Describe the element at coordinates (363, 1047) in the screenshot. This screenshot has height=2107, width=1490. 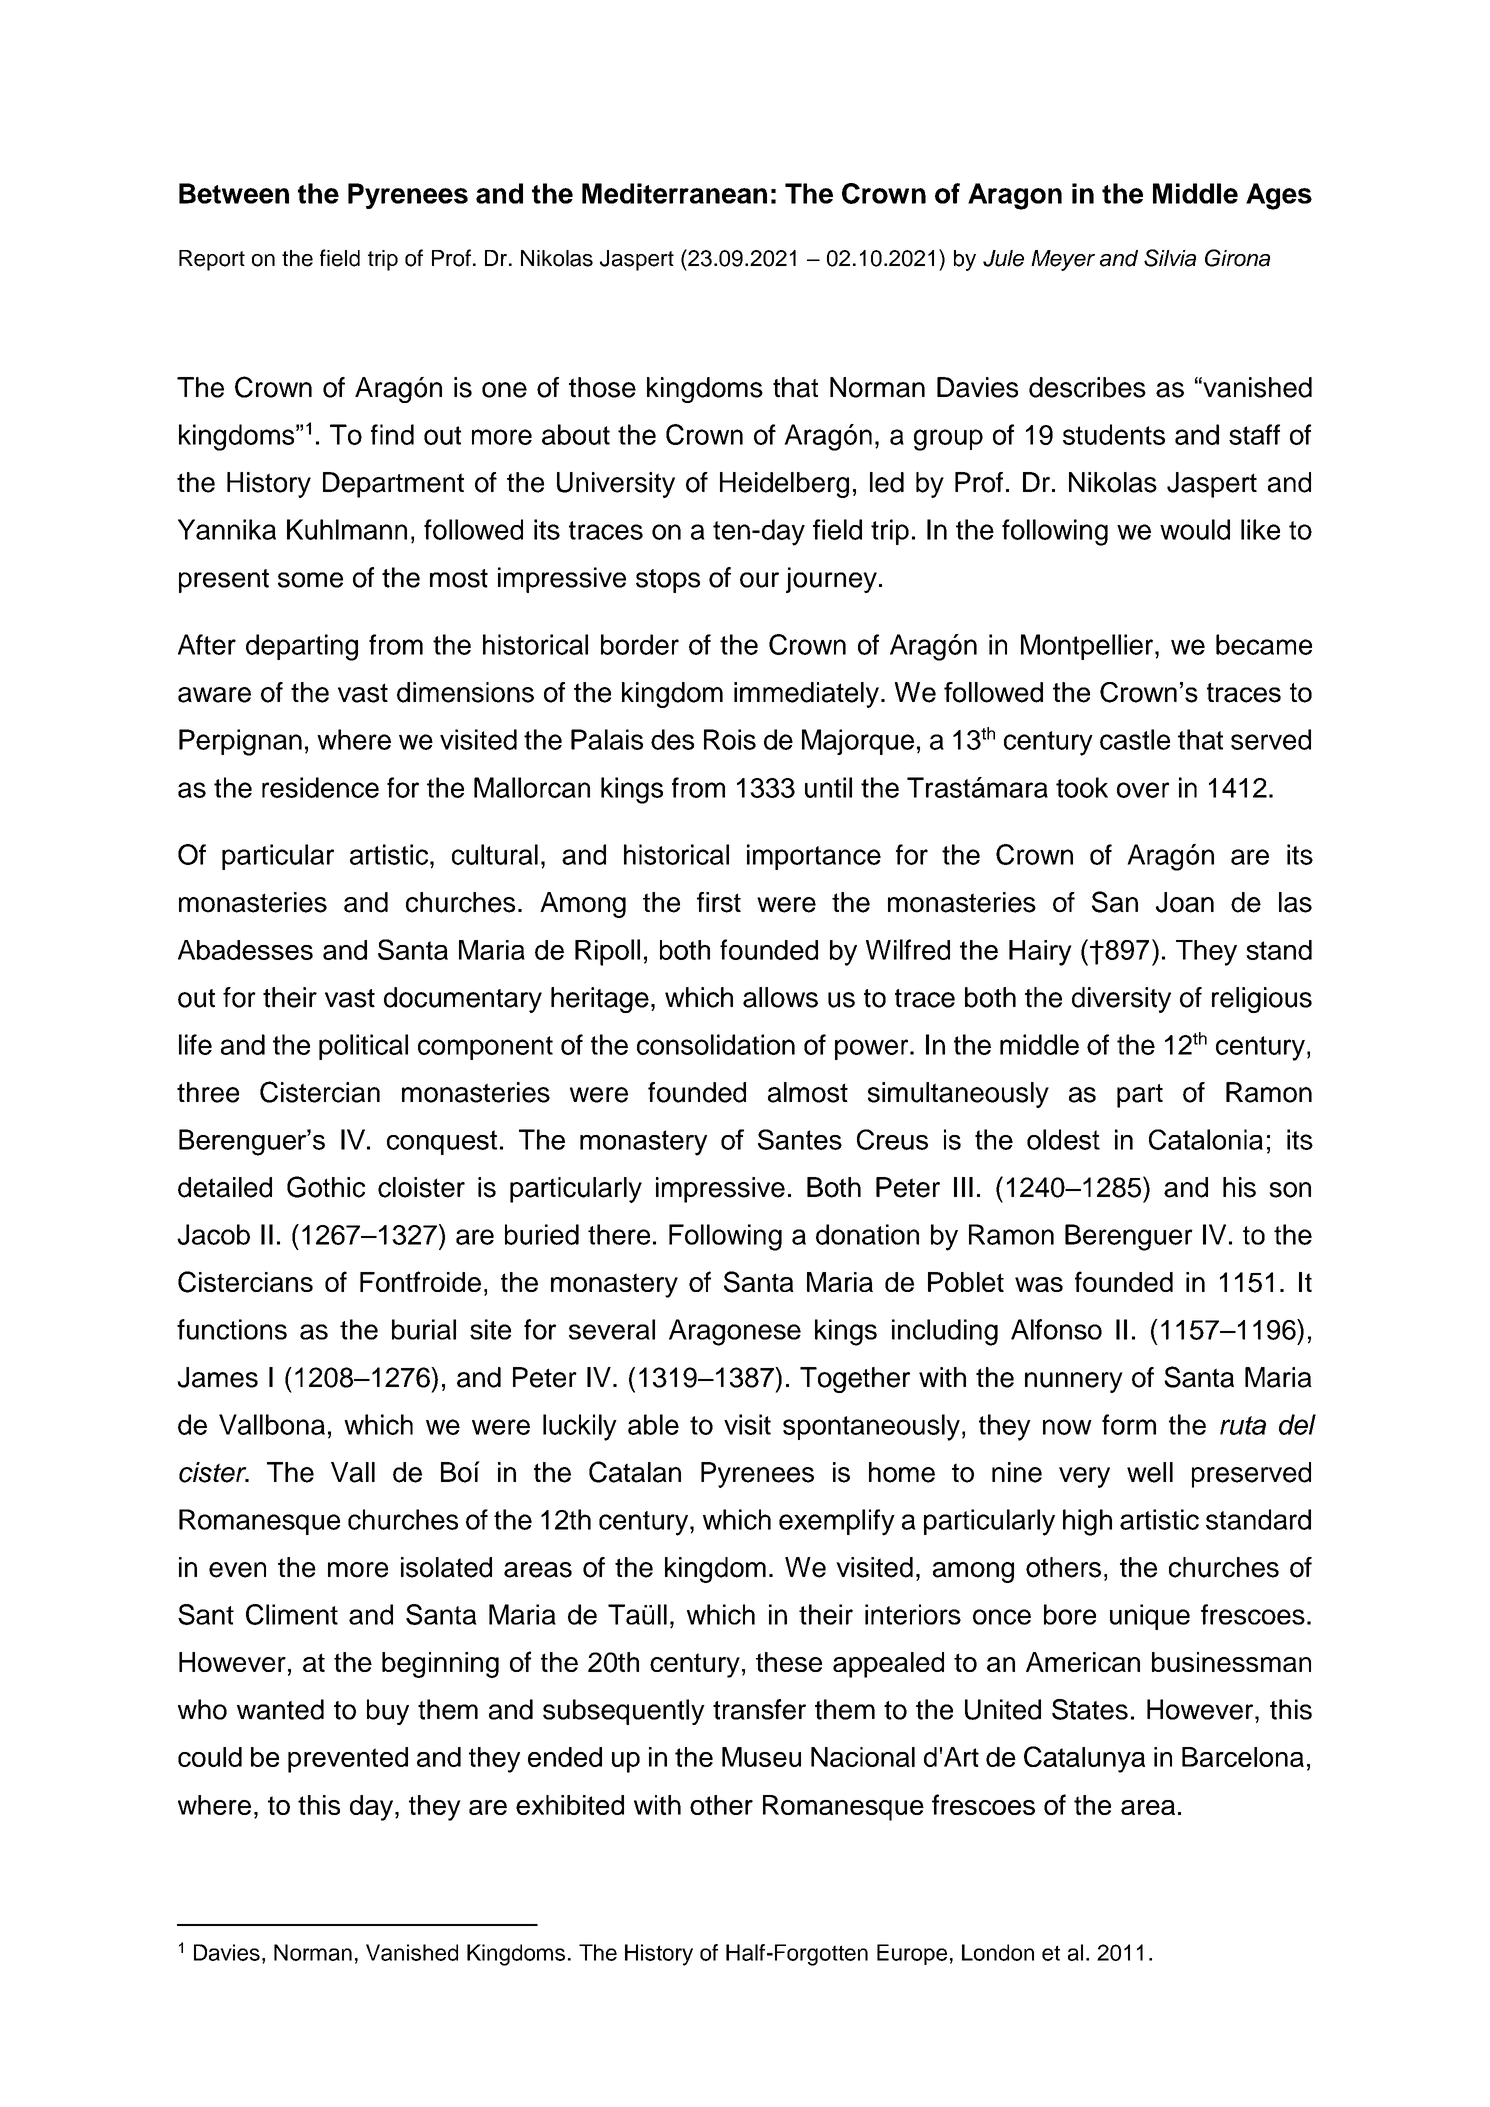
I see `political` at that location.
